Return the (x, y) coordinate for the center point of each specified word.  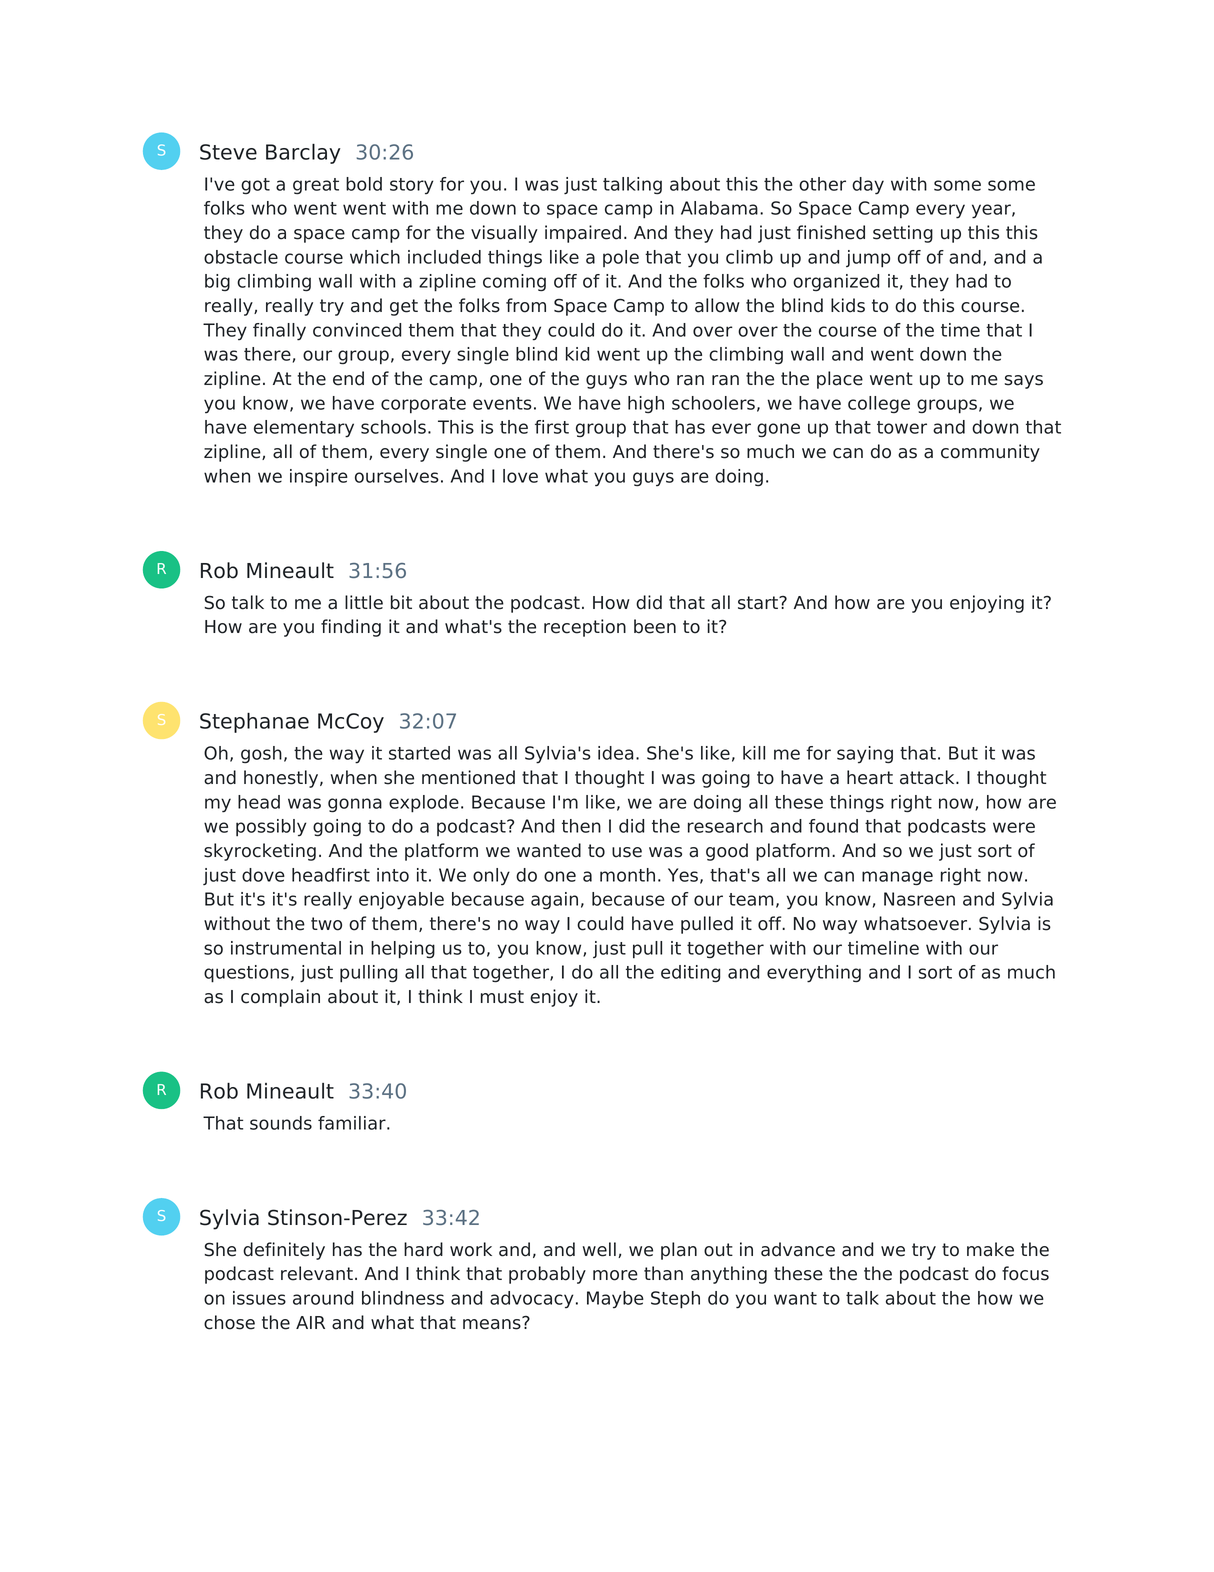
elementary (304, 429)
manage (897, 878)
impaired (583, 234)
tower (902, 427)
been (655, 626)
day (868, 186)
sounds (281, 1123)
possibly (271, 828)
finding (351, 628)
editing (690, 973)
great (316, 186)
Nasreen (919, 899)
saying (865, 755)
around (323, 1298)
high (646, 404)
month (627, 875)
